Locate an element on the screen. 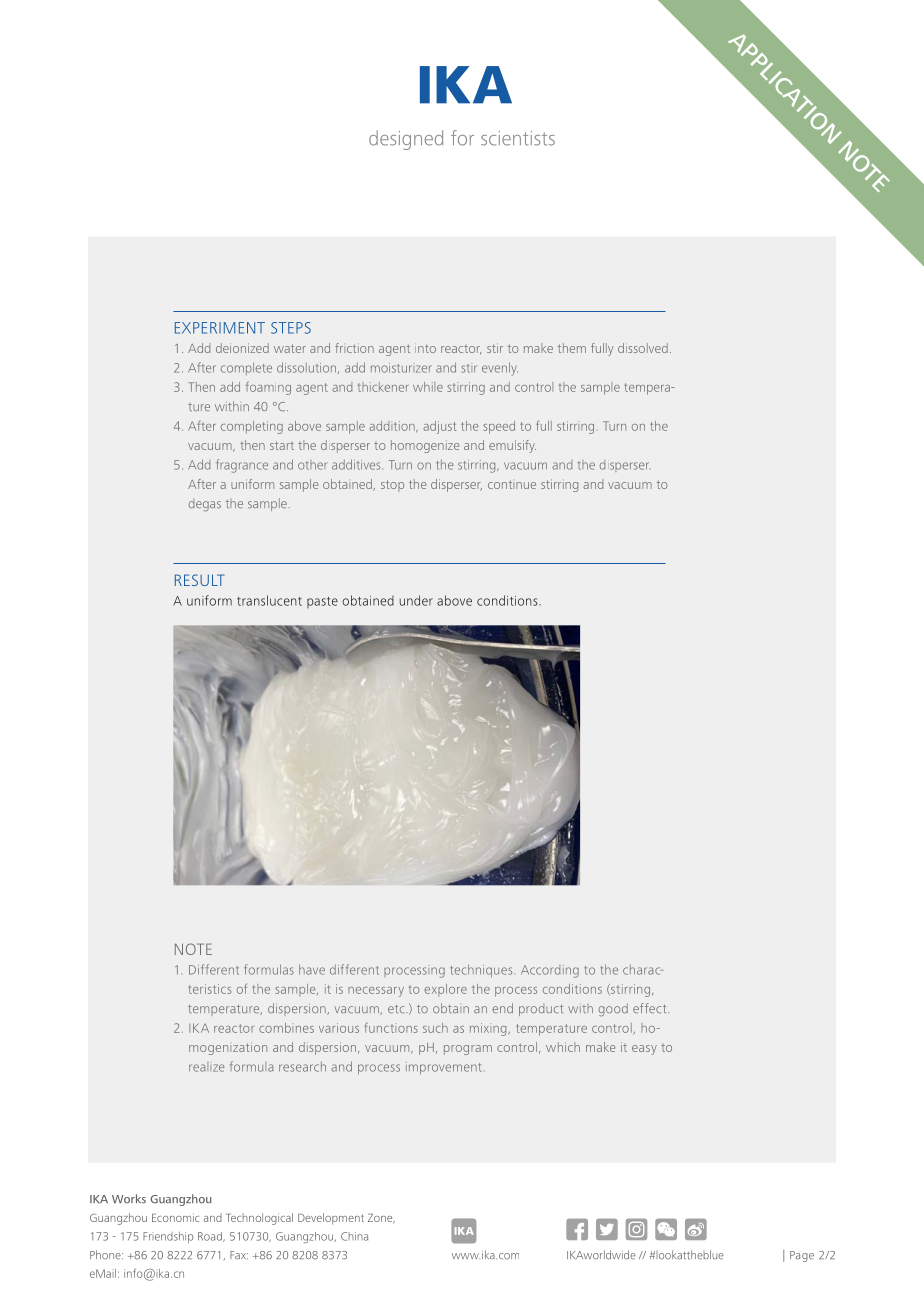 Image resolution: width=924 pixels, height=1308 pixels. dissolved is located at coordinates (643, 348).
